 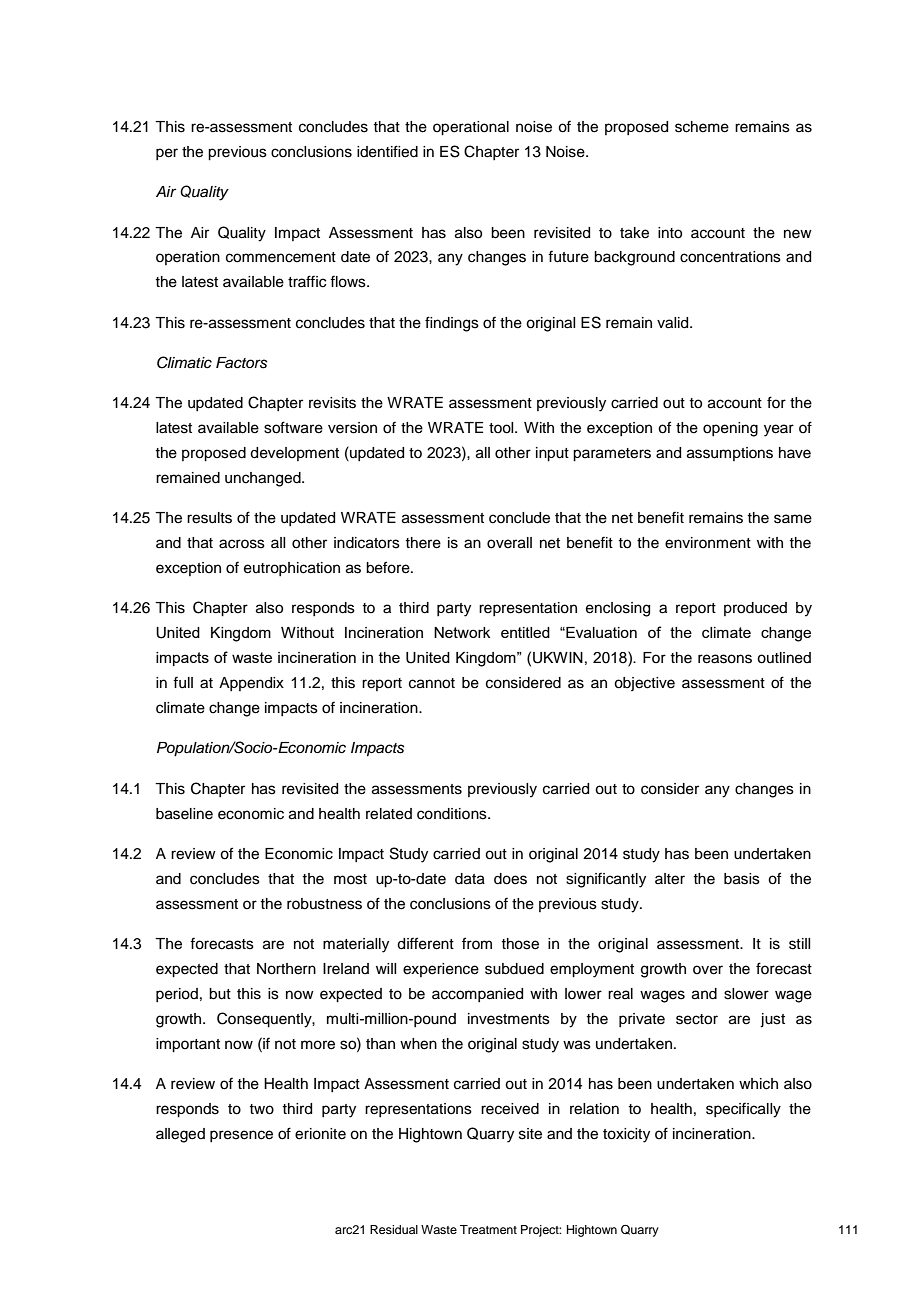 I want to click on presence, so click(x=241, y=1136).
